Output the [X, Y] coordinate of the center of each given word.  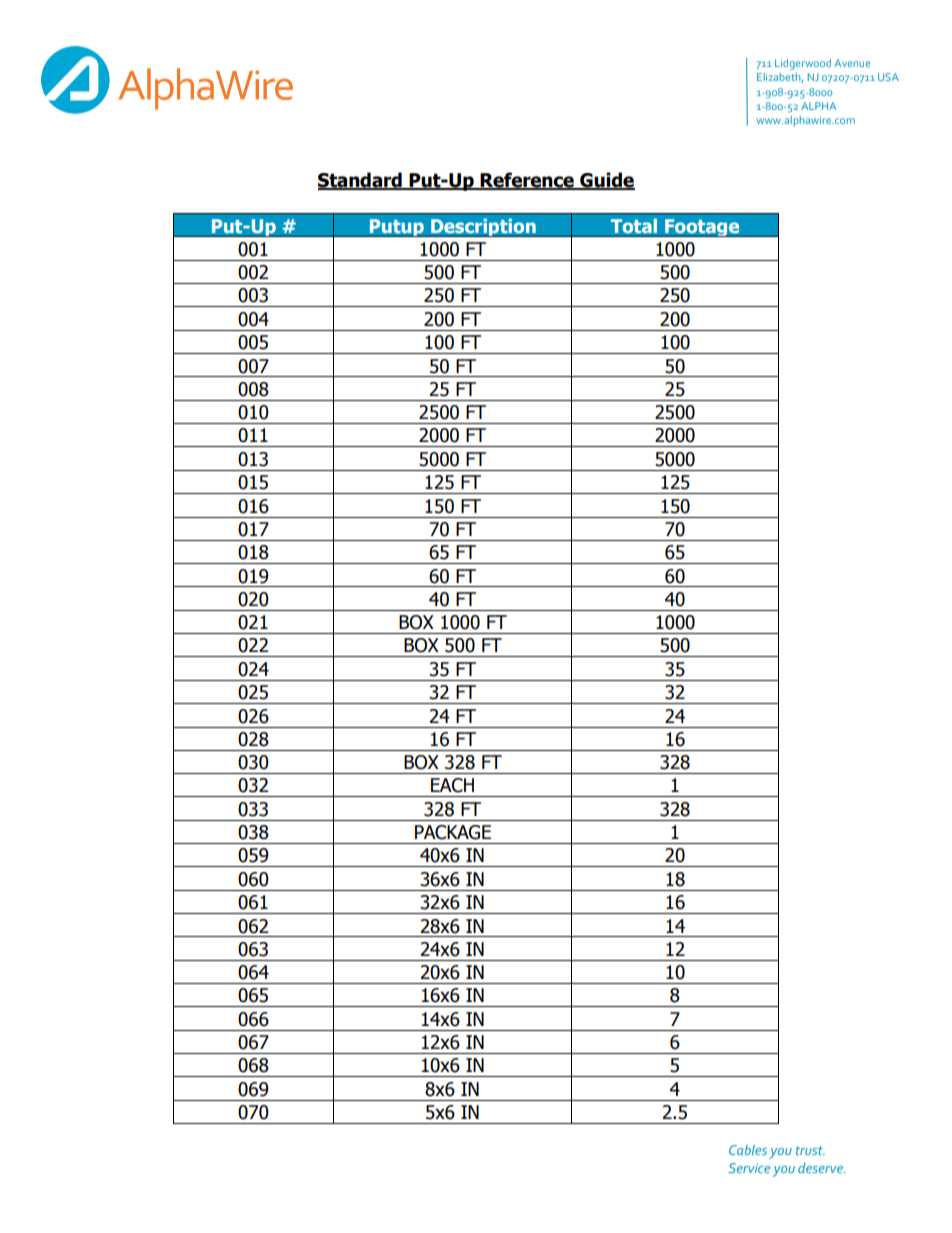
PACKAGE [453, 832]
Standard [361, 180]
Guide [606, 180]
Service [749, 1168]
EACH [452, 785]
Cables [748, 1150]
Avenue [852, 63]
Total [634, 226]
